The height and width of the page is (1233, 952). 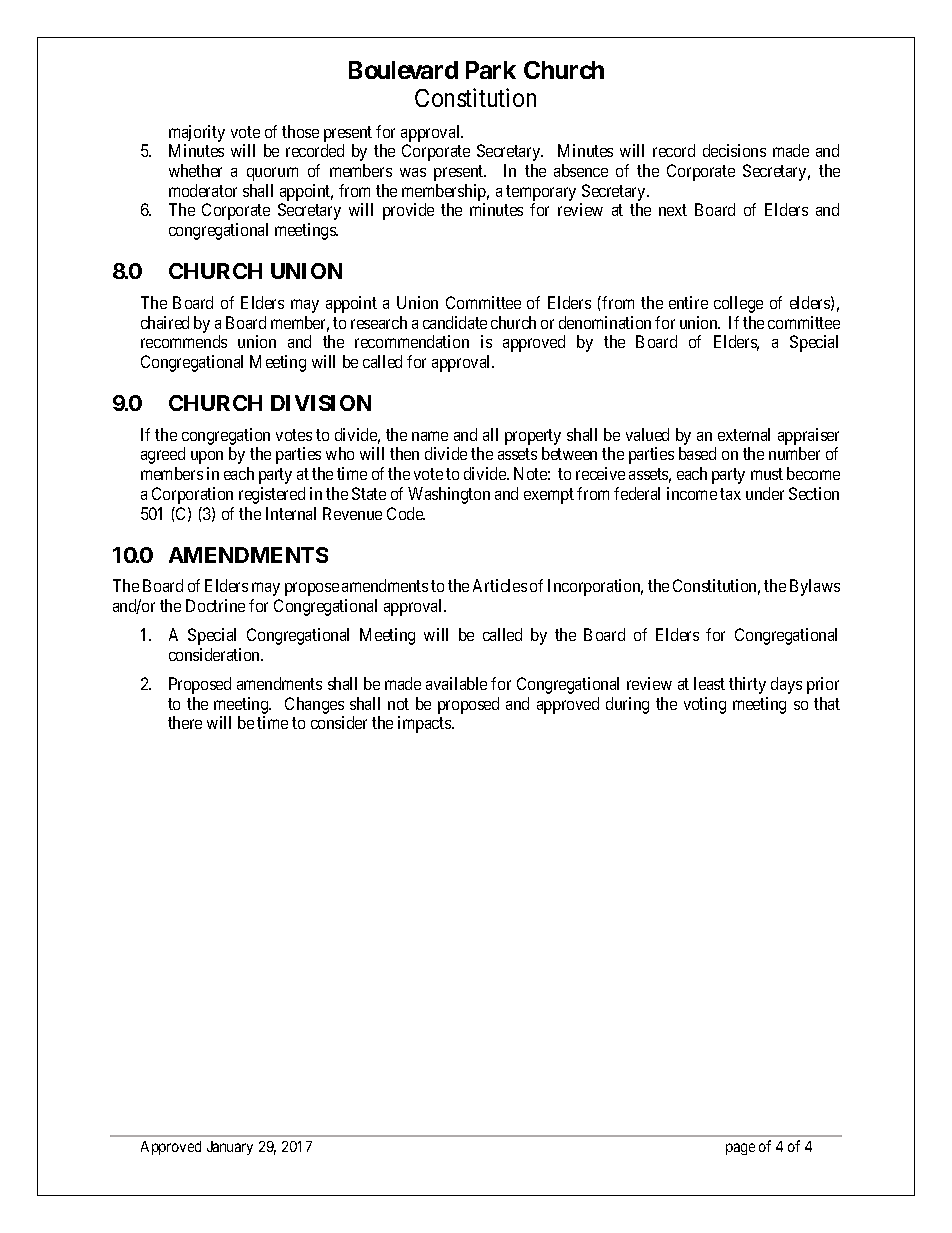 What do you see at coordinates (738, 304) in the page?
I see `college` at bounding box center [738, 304].
